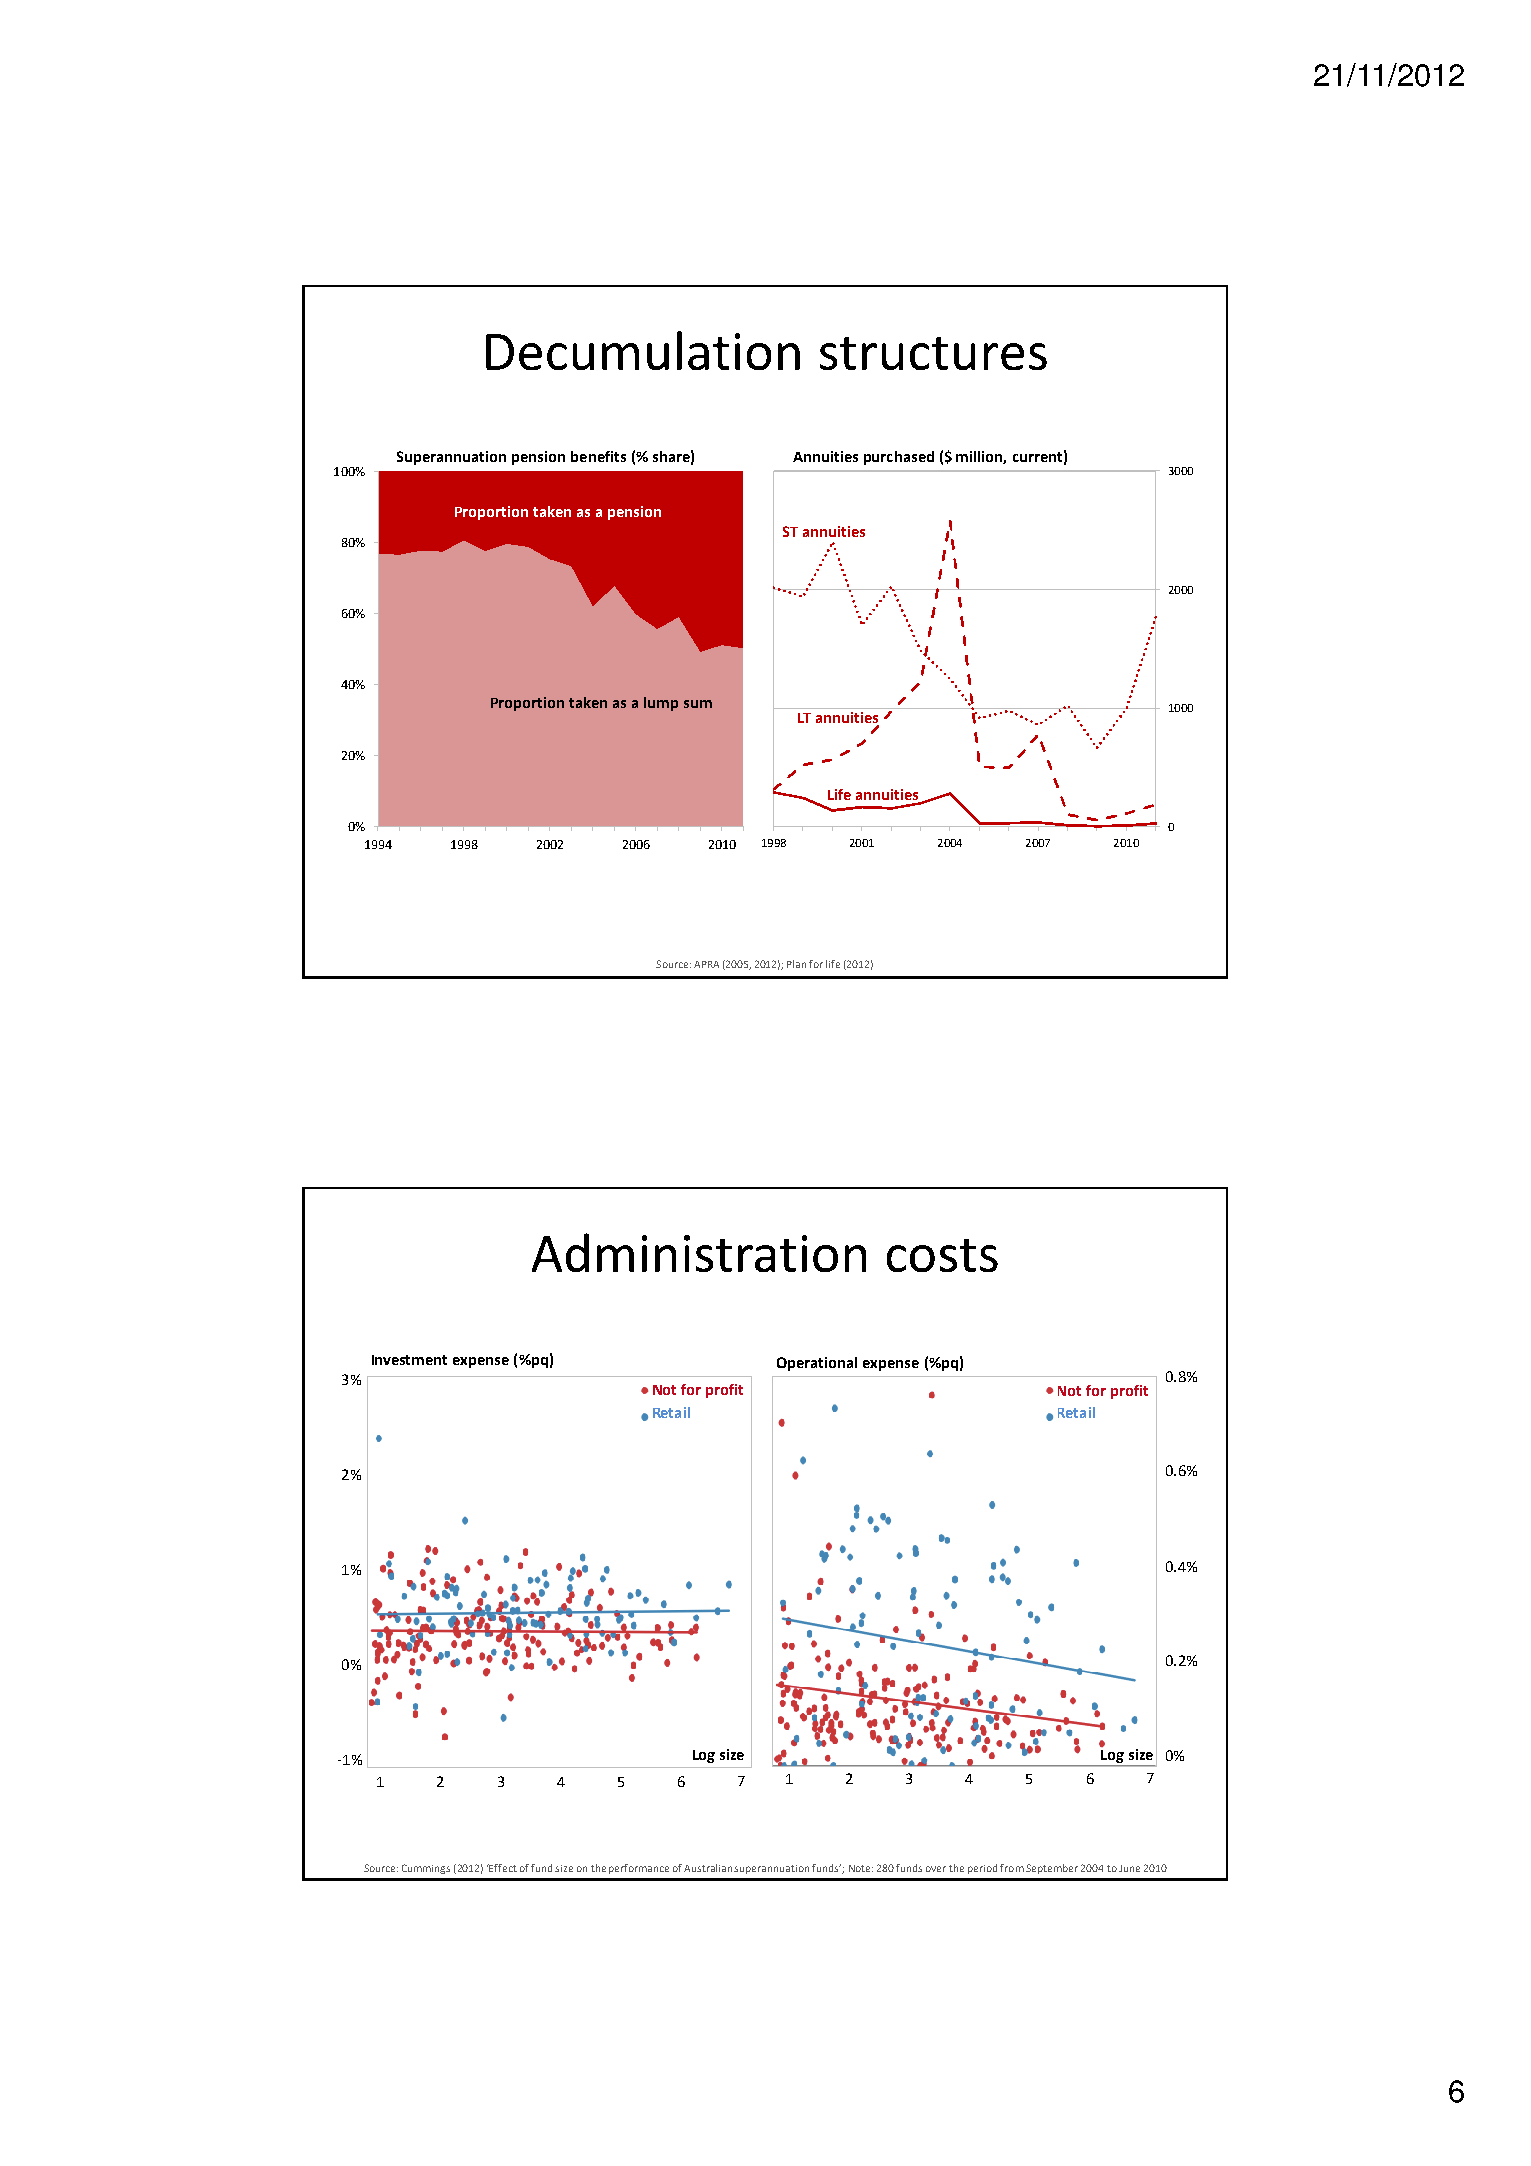 This screenshot has height=2166, width=1531. I want to click on Investment, so click(409, 1360).
